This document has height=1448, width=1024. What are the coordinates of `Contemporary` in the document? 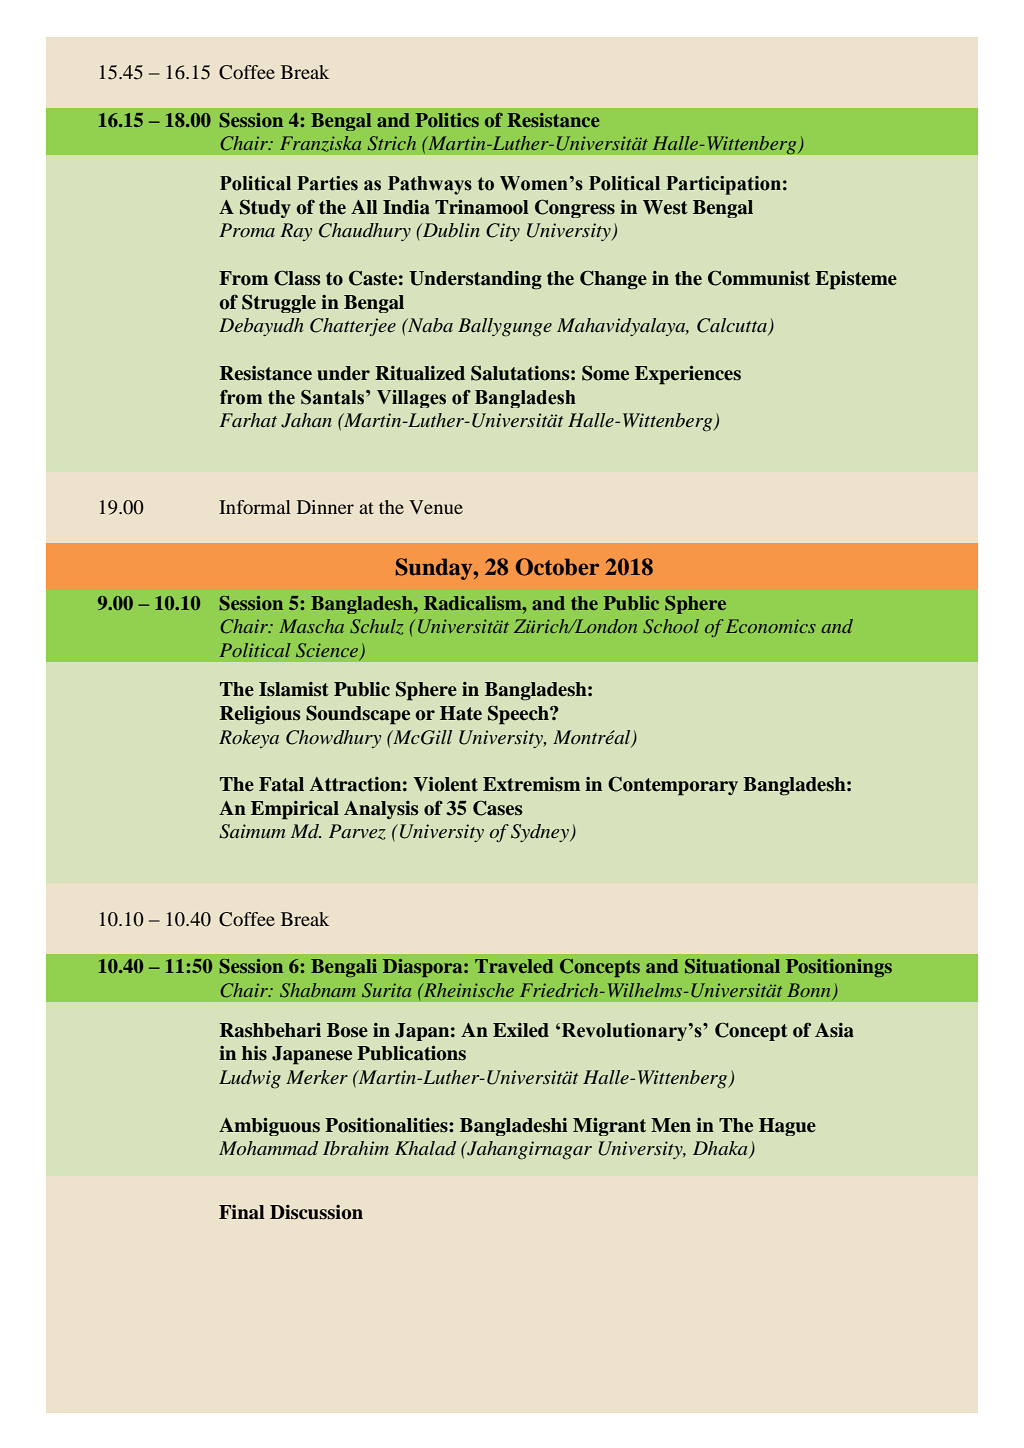 It's located at (673, 786).
